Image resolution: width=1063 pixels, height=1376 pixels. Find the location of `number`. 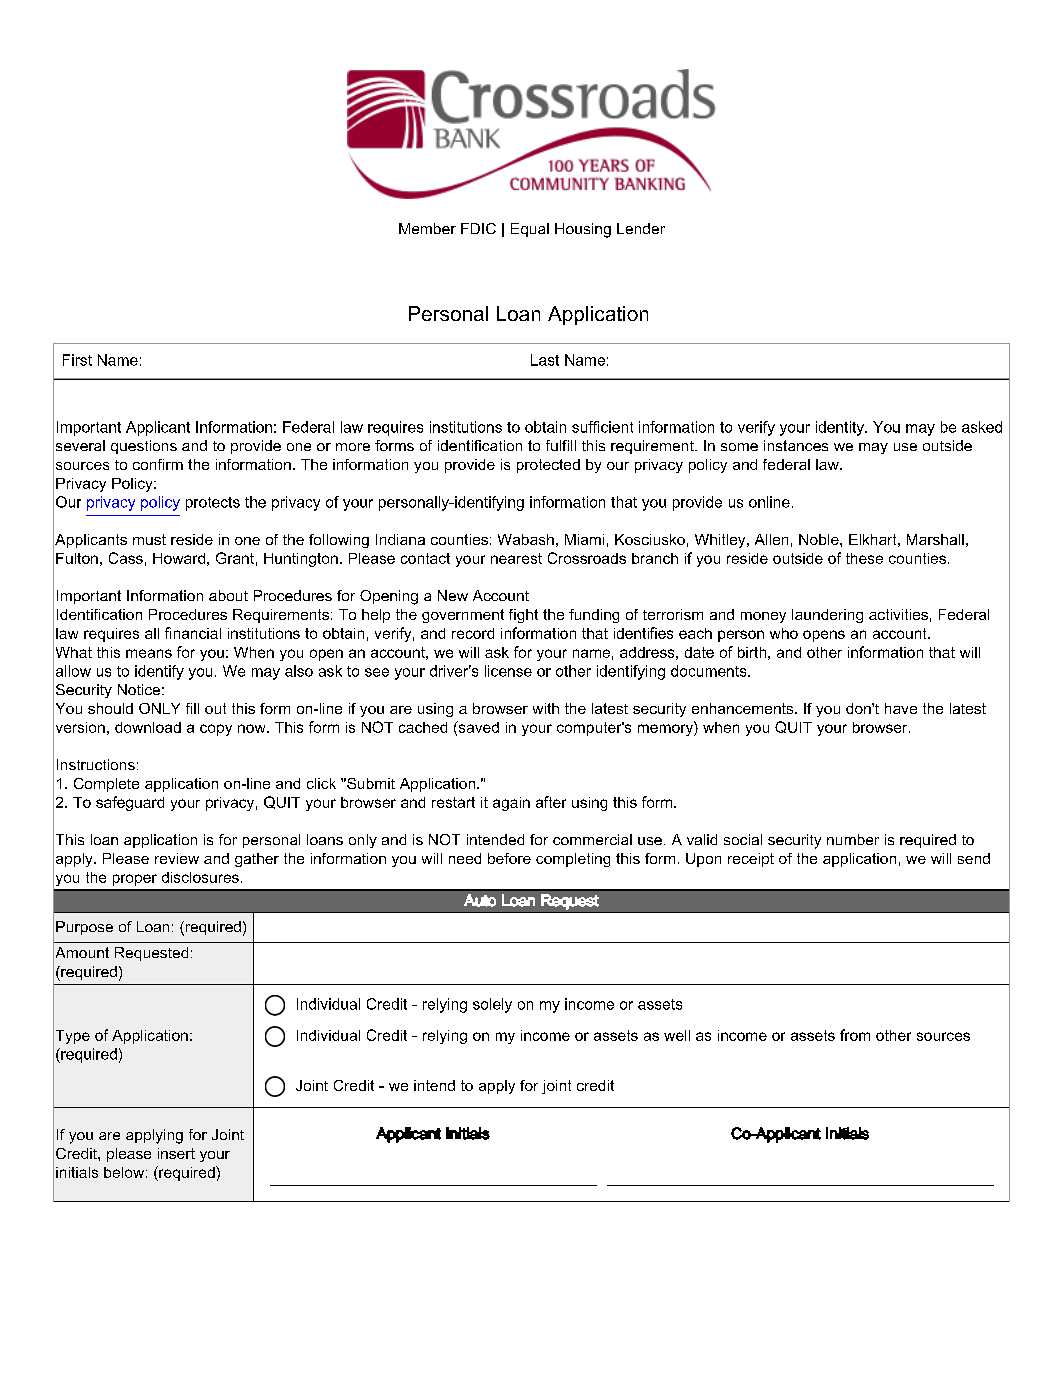

number is located at coordinates (853, 839).
